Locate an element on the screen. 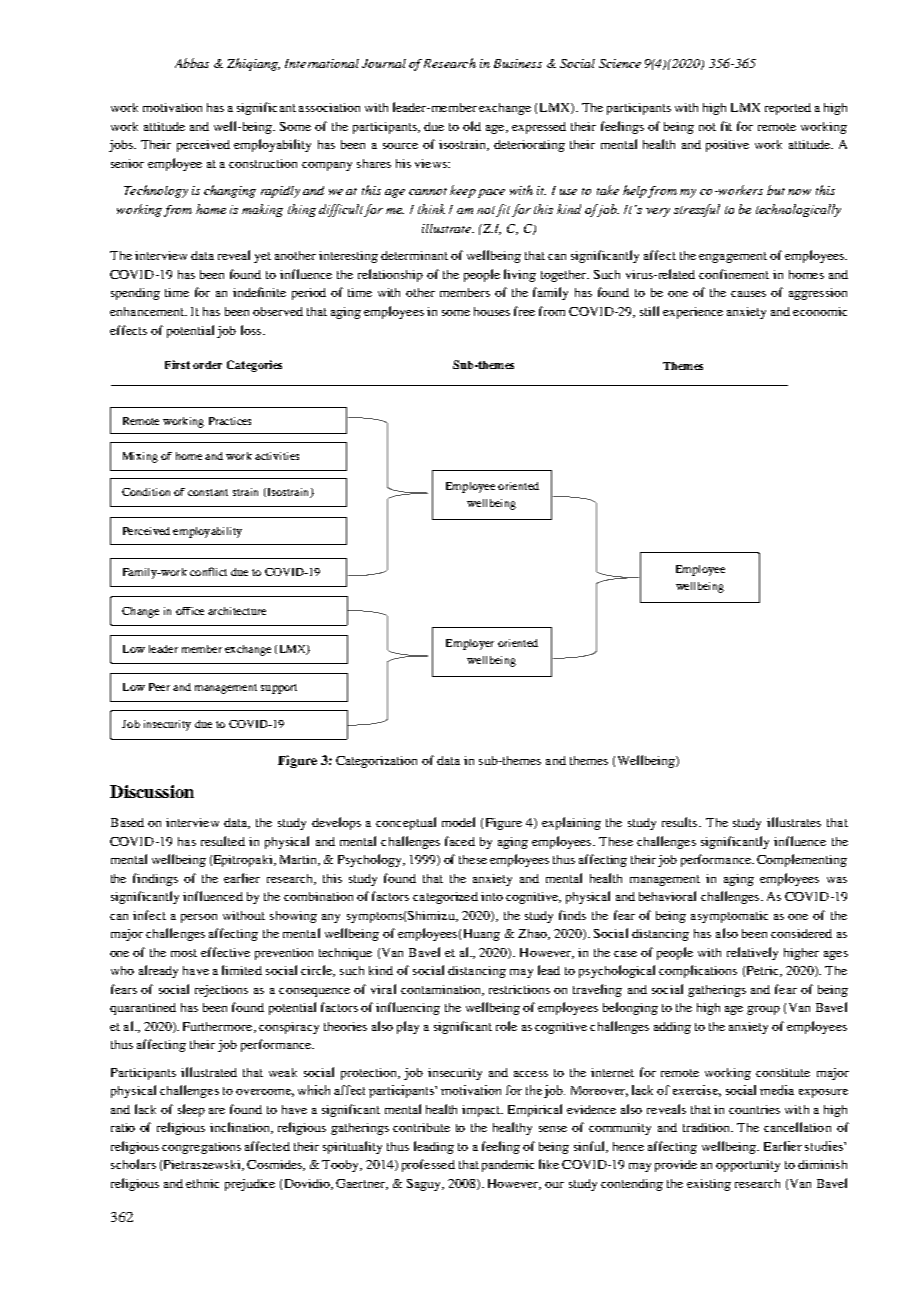  results is located at coordinates (681, 822).
